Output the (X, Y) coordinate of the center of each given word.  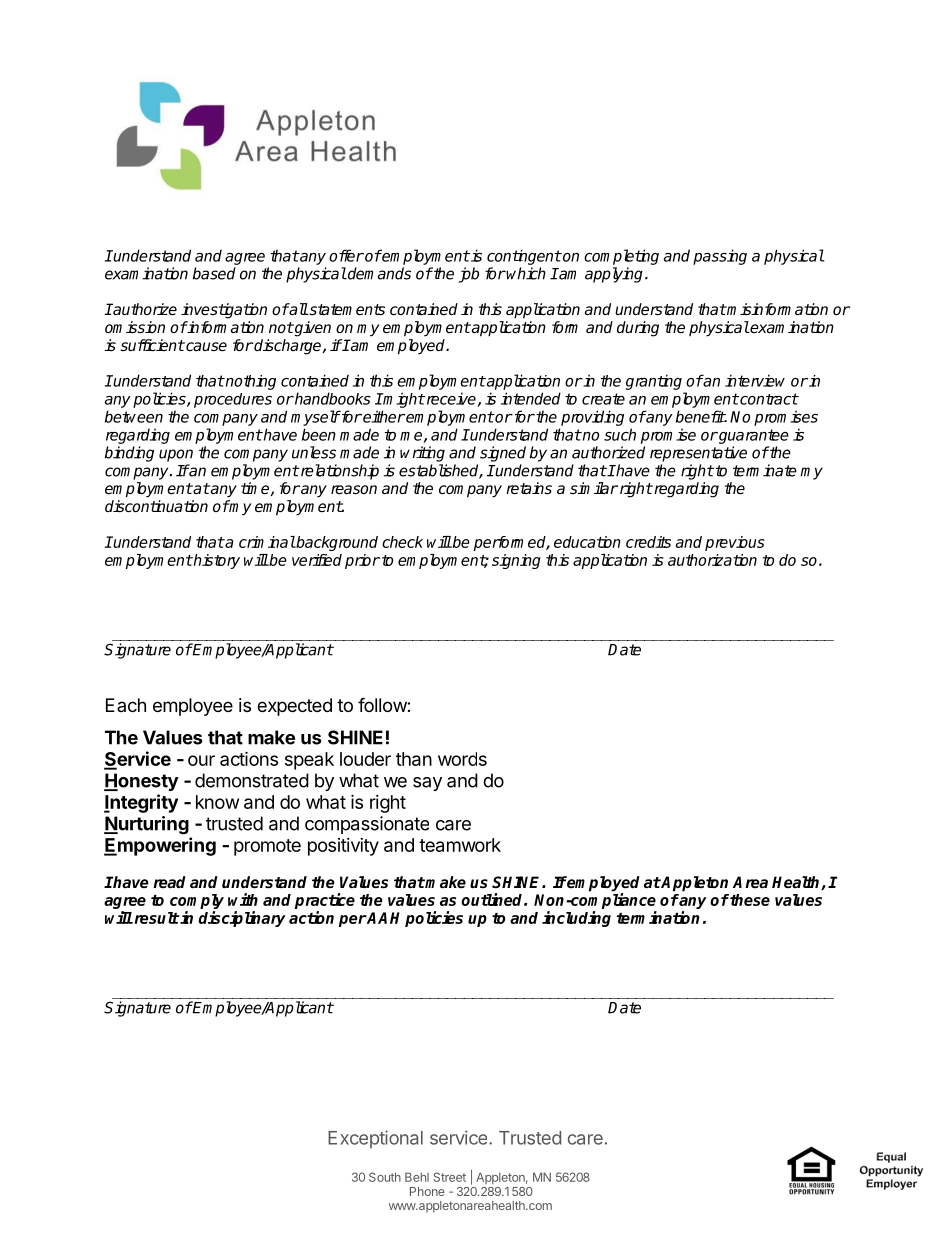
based (214, 273)
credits (648, 542)
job (468, 275)
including (576, 919)
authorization (712, 560)
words (462, 759)
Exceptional (375, 1139)
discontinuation (156, 506)
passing (720, 257)
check (402, 542)
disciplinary (242, 919)
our (201, 760)
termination (658, 917)
